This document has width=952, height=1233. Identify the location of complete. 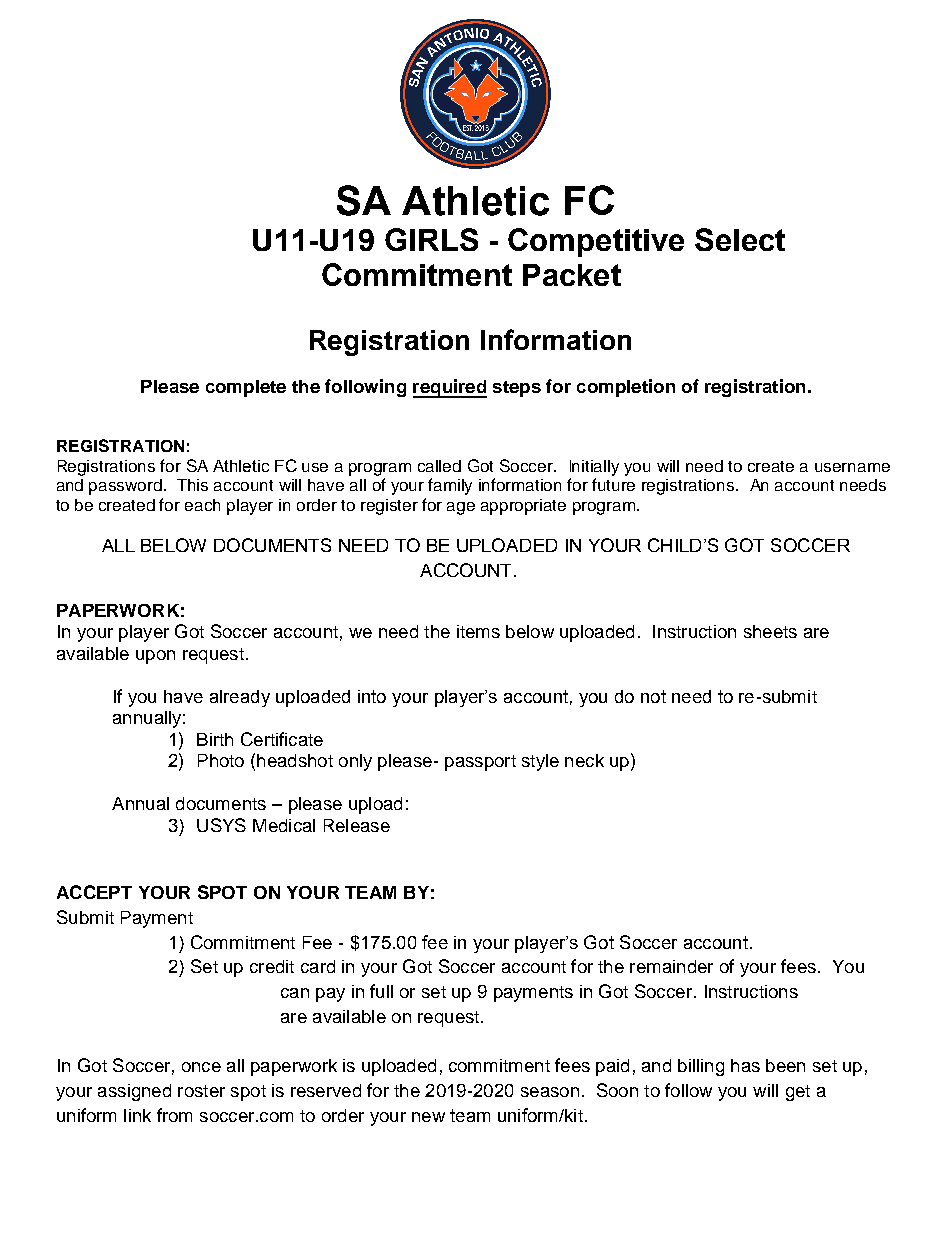
(246, 388).
